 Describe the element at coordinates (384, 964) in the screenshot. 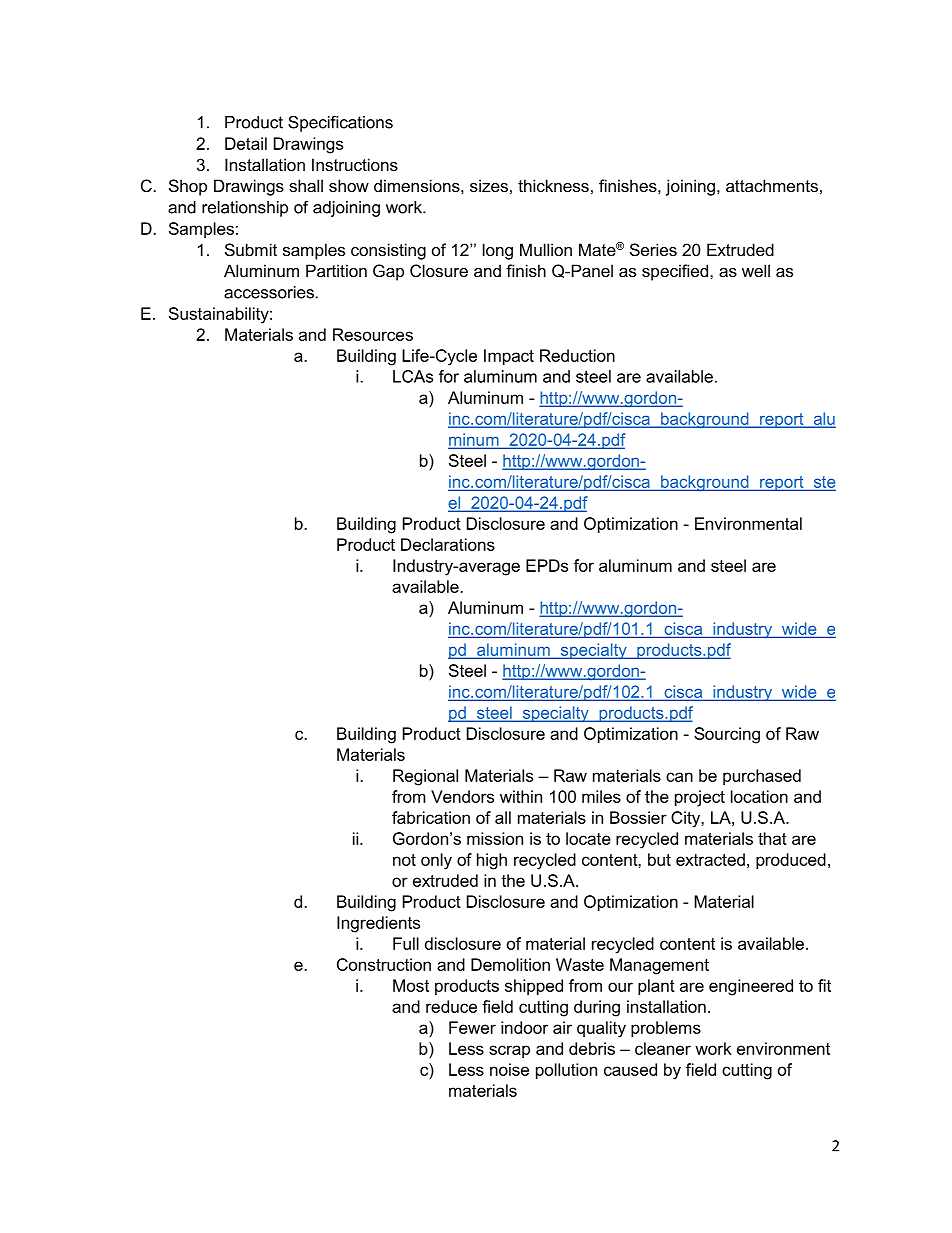

I see `Construction` at that location.
